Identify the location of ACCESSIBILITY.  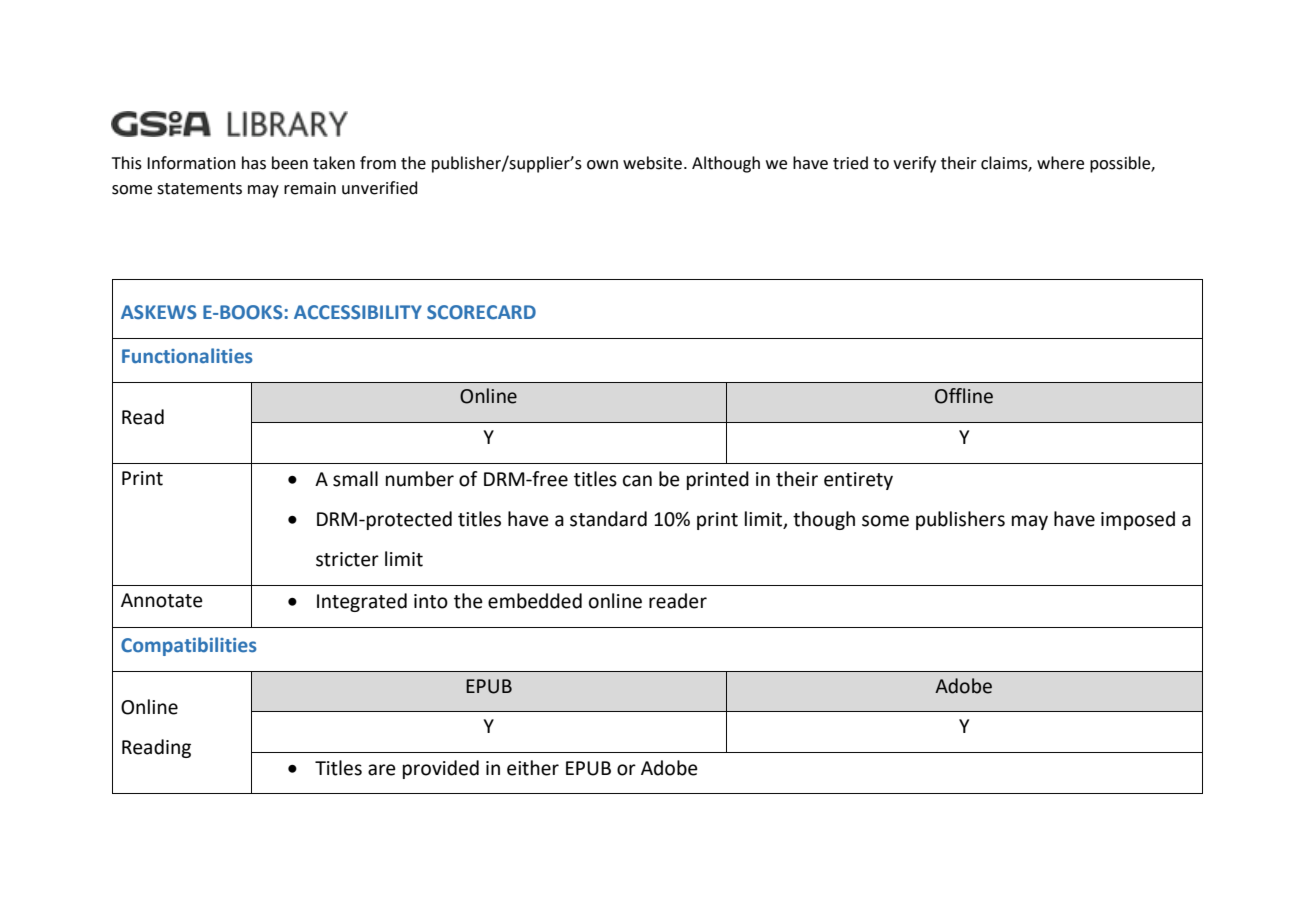
(358, 312).
